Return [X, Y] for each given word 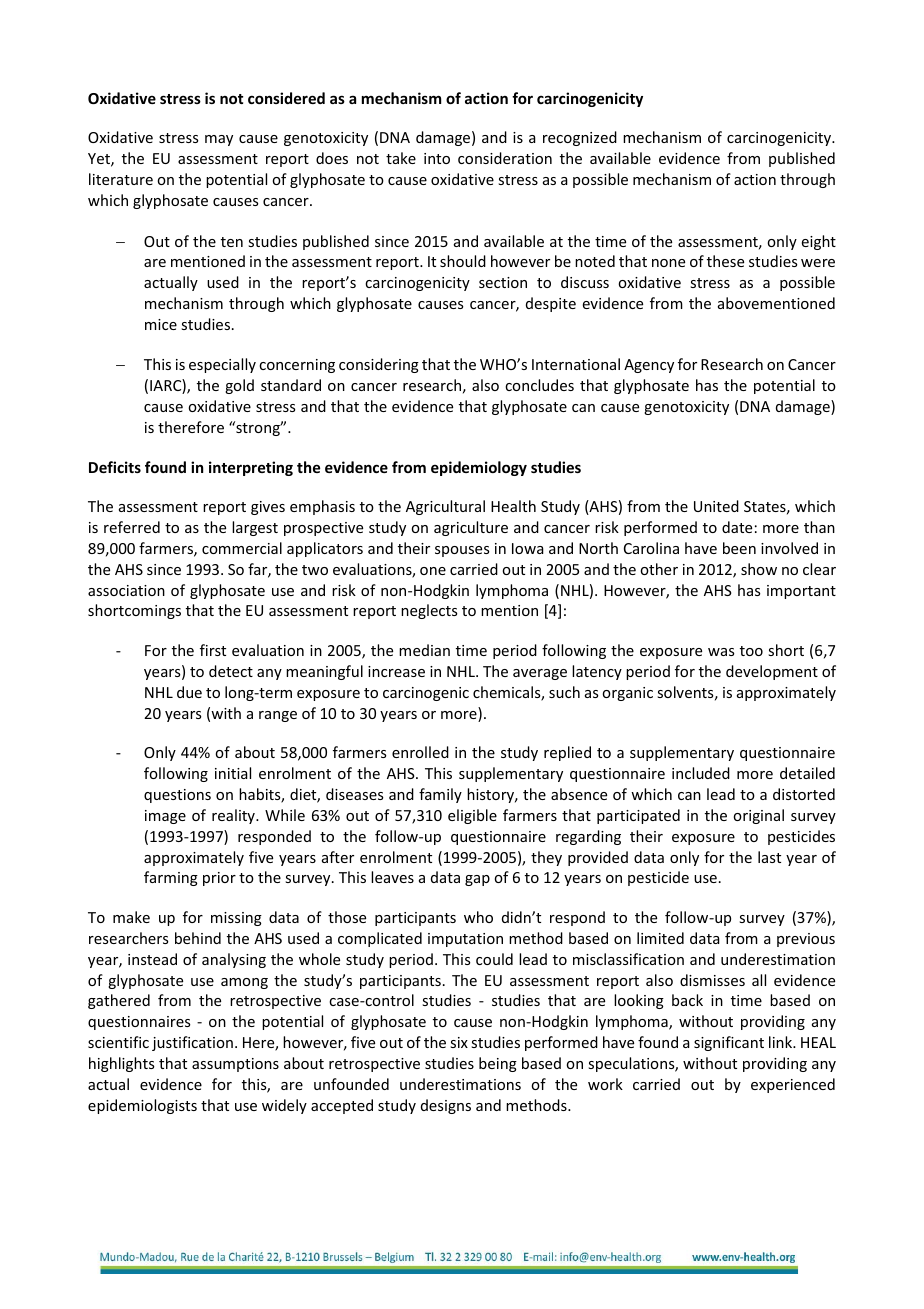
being [498, 1064]
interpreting [251, 468]
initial [233, 773]
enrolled [420, 752]
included [701, 773]
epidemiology [479, 468]
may [219, 140]
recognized [580, 138]
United [716, 506]
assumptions [235, 1065]
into [437, 158]
